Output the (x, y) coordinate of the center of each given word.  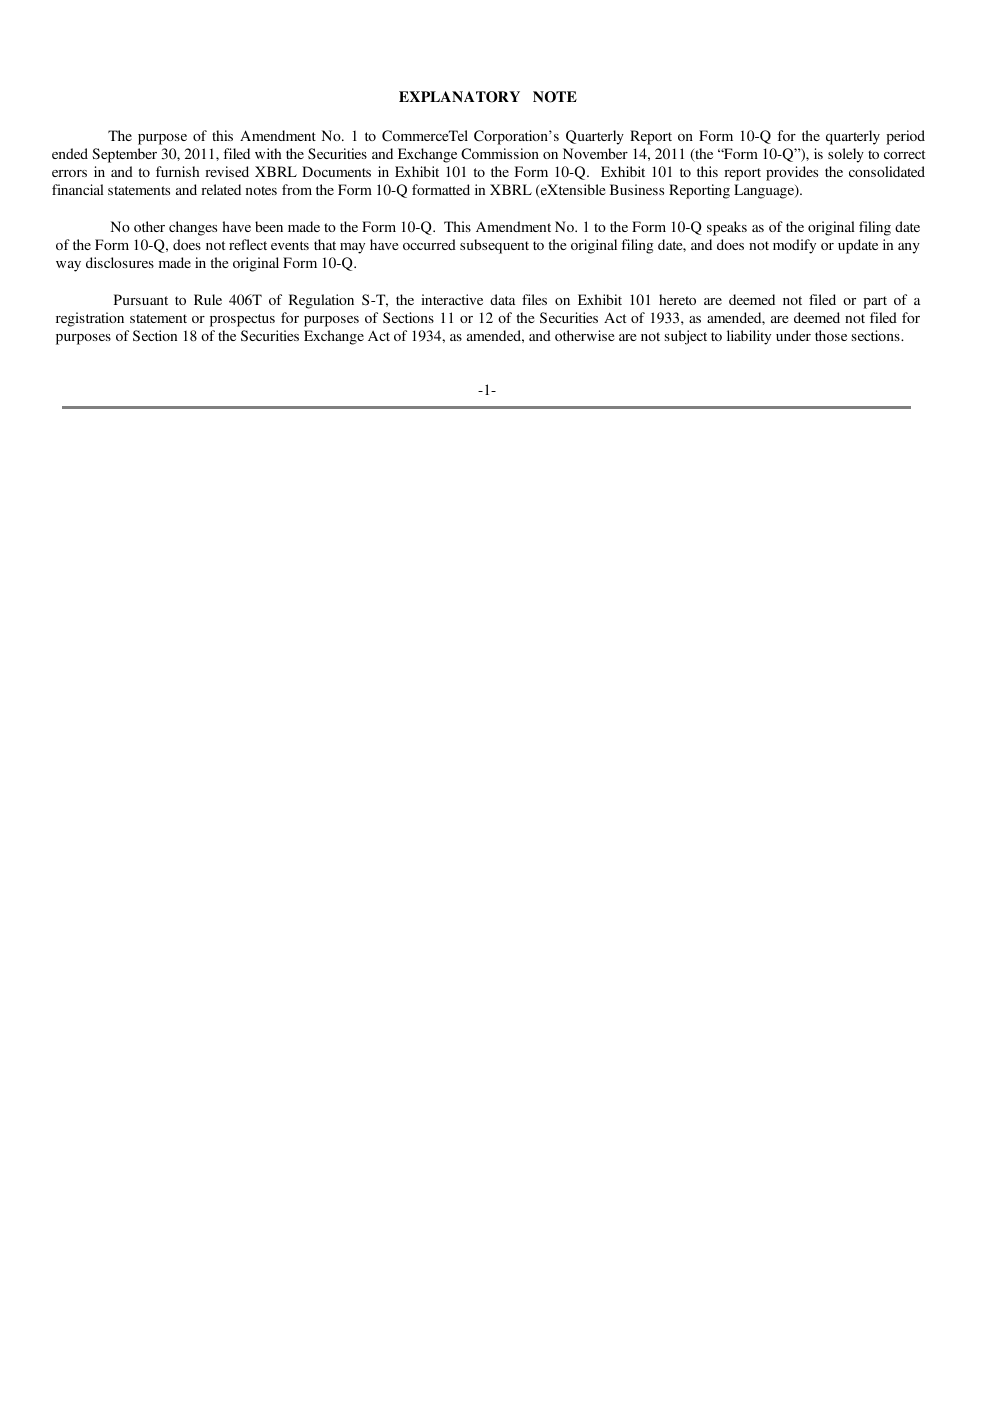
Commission (500, 154)
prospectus (242, 320)
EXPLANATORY (459, 97)
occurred (429, 244)
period (905, 137)
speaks (727, 228)
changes (193, 228)
